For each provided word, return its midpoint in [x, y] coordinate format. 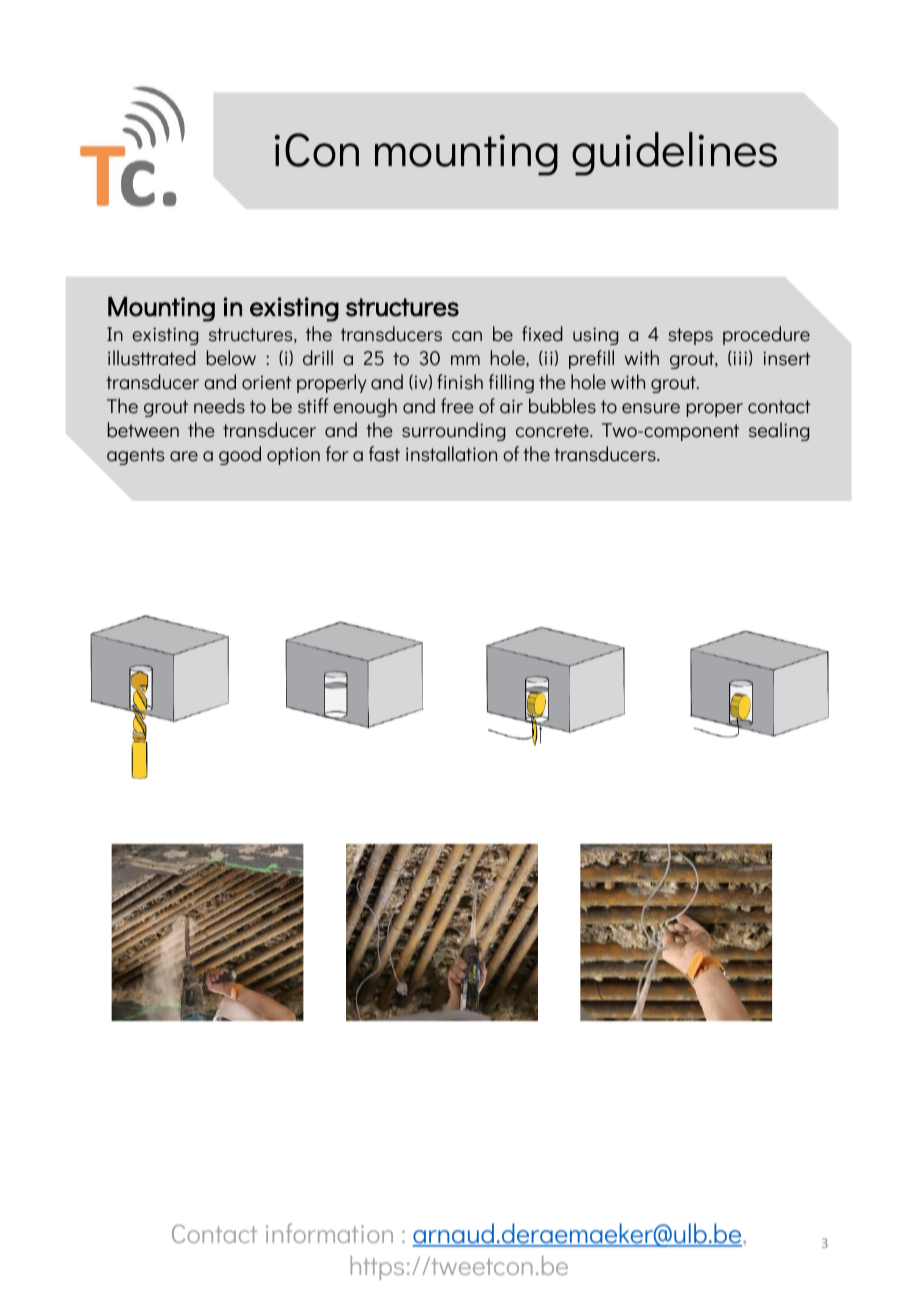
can [467, 336]
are [184, 456]
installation [451, 454]
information [329, 1233]
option [293, 456]
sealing [779, 431]
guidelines [674, 154]
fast [384, 454]
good [240, 455]
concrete [553, 431]
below [231, 358]
